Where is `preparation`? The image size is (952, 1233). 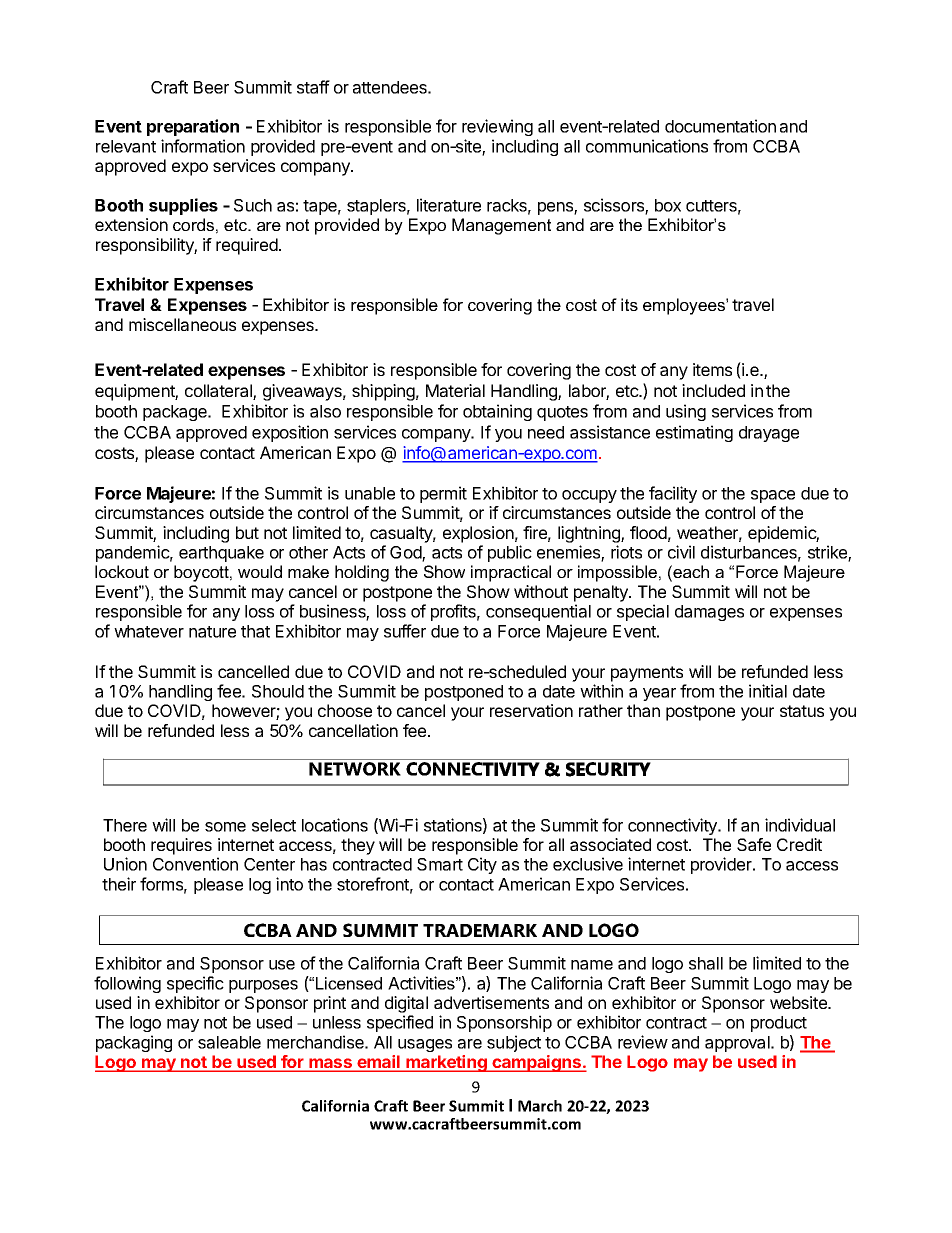 preparation is located at coordinates (193, 127).
